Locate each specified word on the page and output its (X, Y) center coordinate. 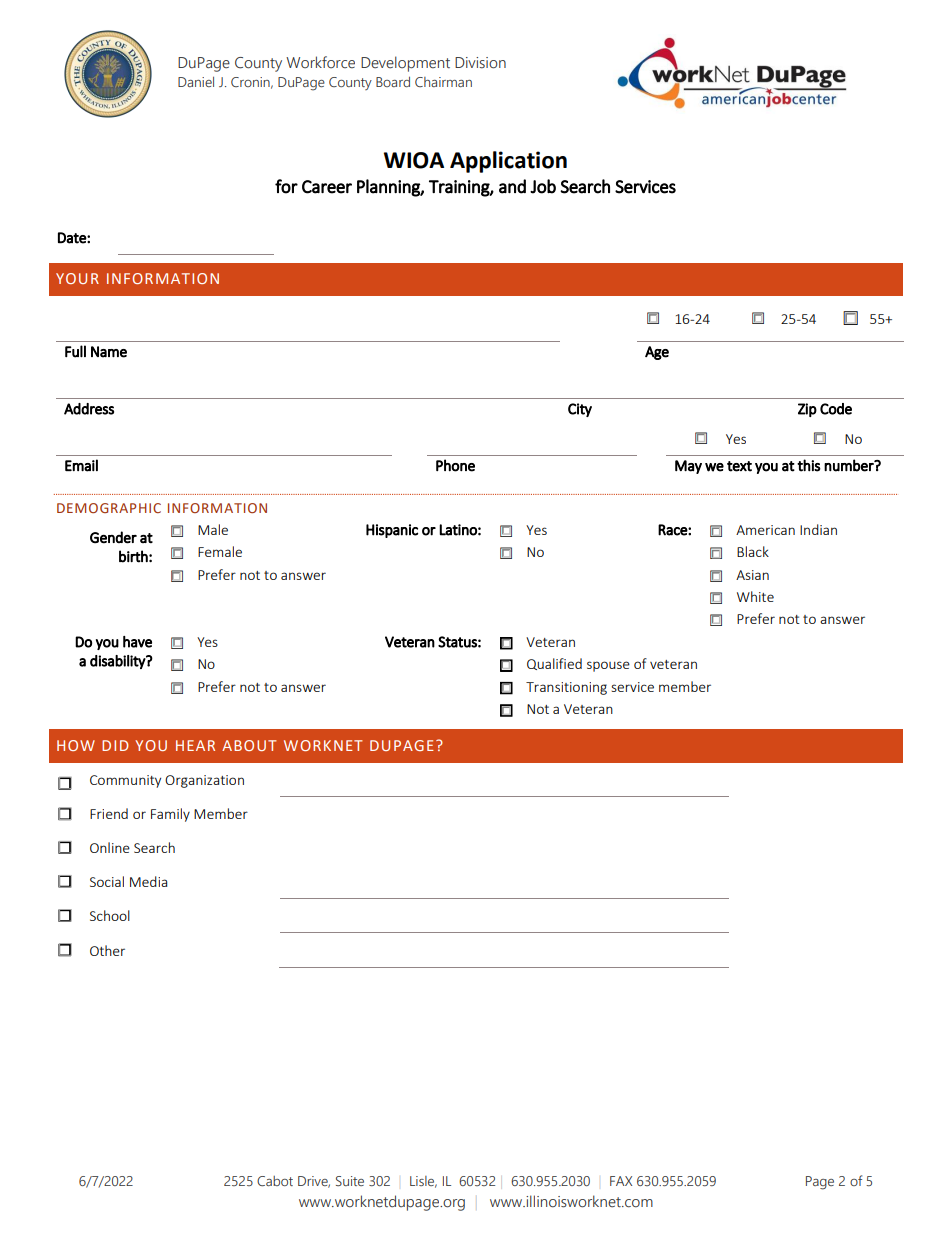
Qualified (554, 664)
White (755, 596)
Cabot (275, 1181)
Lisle (423, 1182)
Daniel (196, 82)
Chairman (443, 82)
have (137, 642)
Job (543, 186)
